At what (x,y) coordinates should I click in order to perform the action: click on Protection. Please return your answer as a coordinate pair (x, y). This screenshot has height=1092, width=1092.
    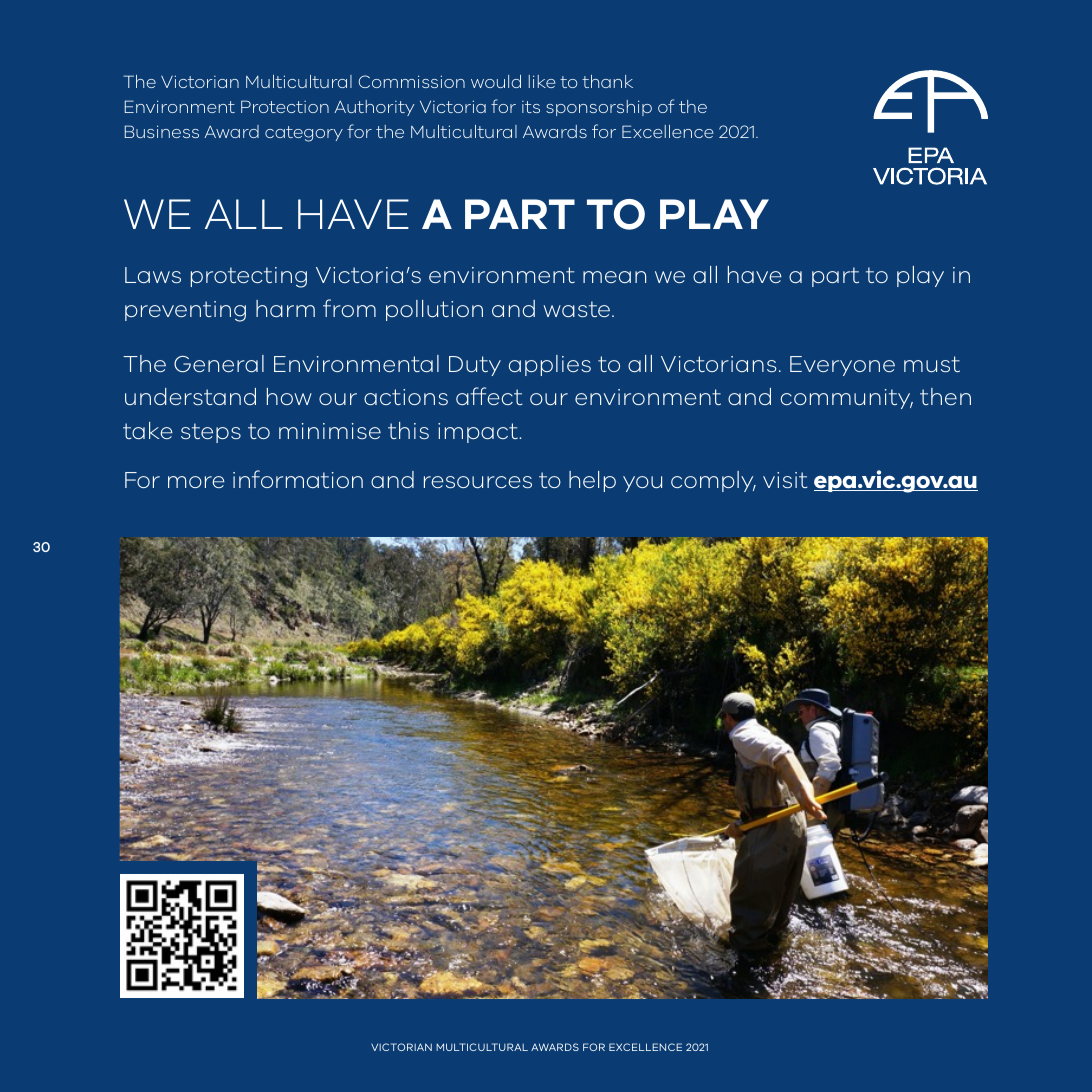
    Looking at the image, I should click on (285, 106).
